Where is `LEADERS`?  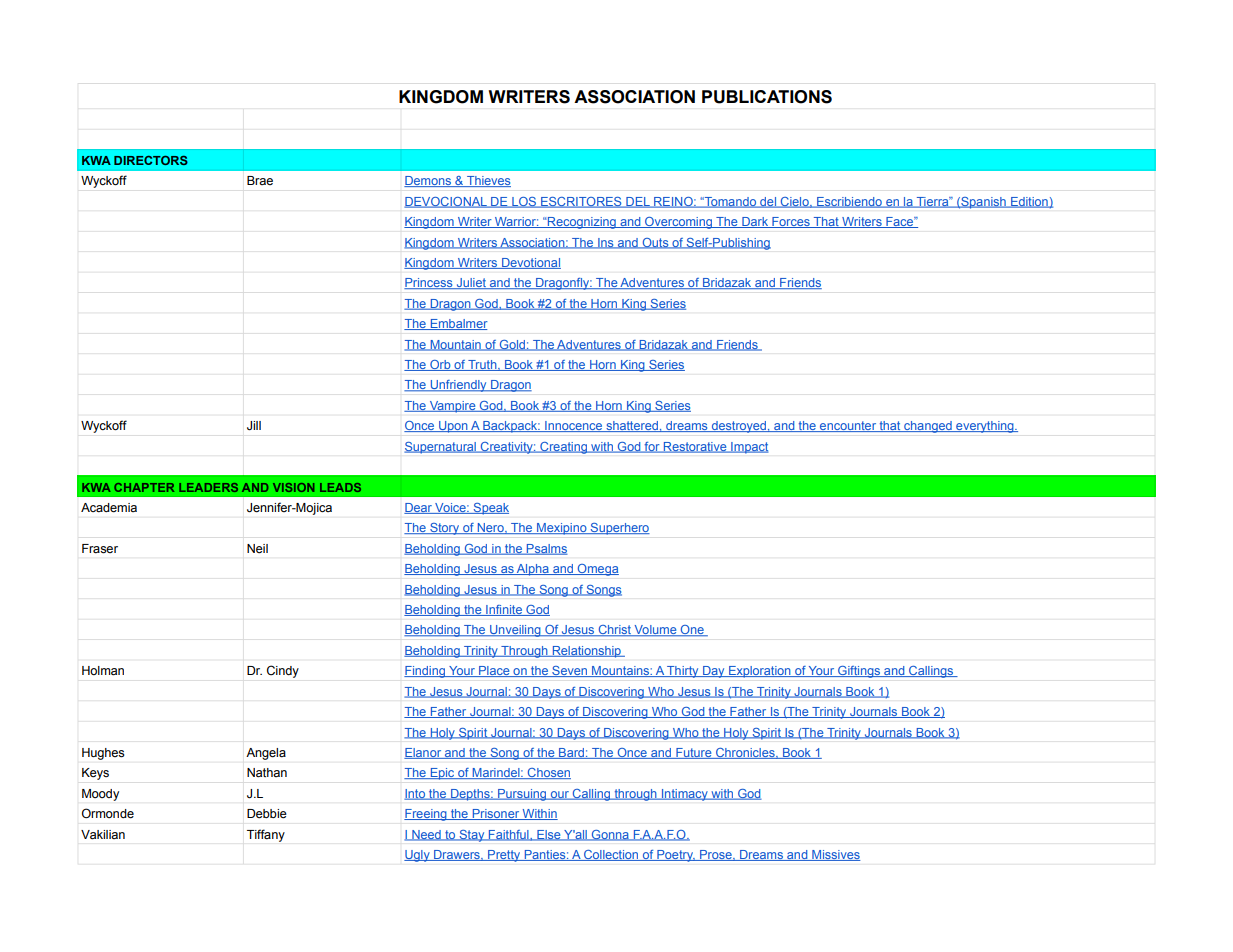 LEADERS is located at coordinates (208, 487).
